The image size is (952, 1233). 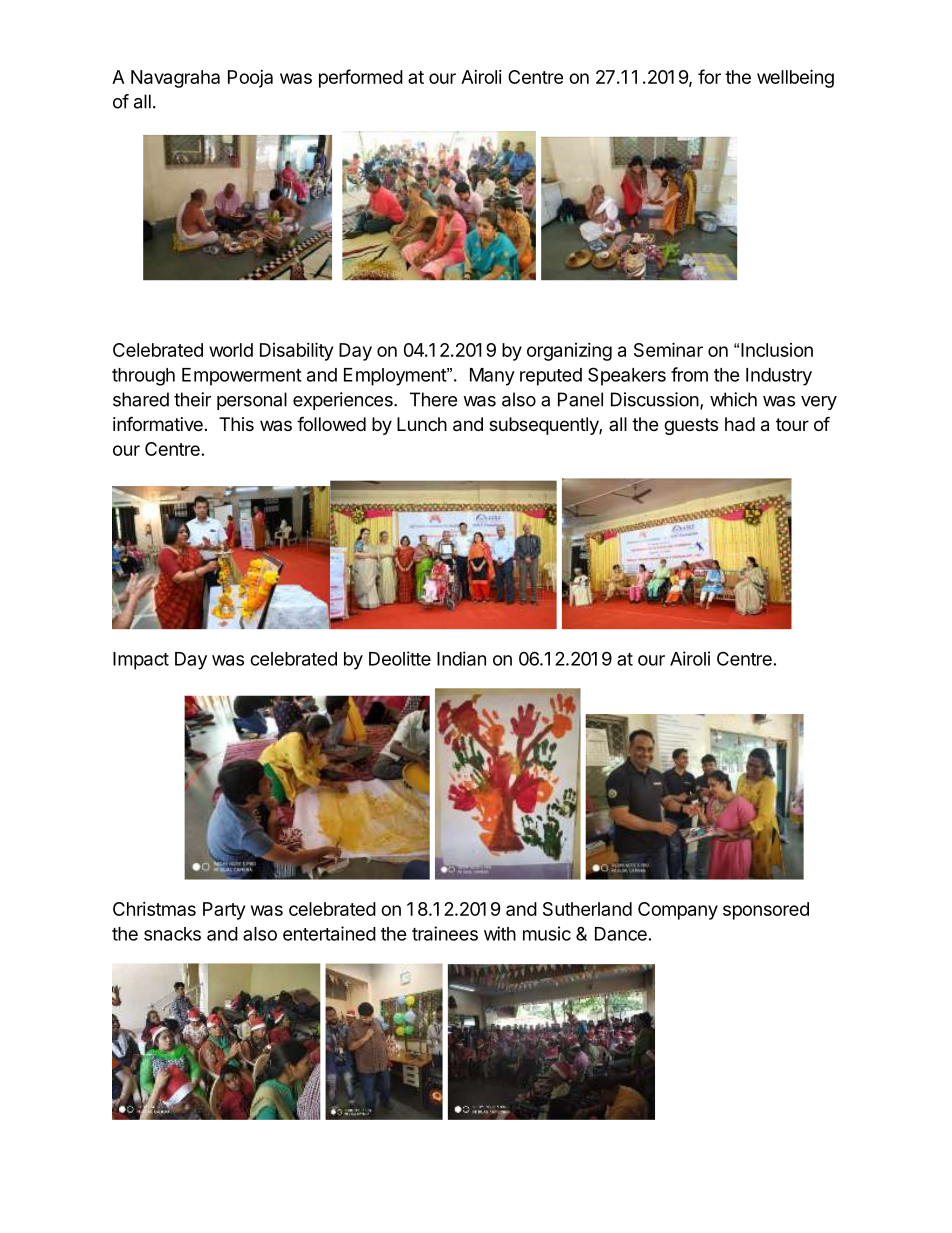 What do you see at coordinates (141, 661) in the screenshot?
I see `Impact` at bounding box center [141, 661].
